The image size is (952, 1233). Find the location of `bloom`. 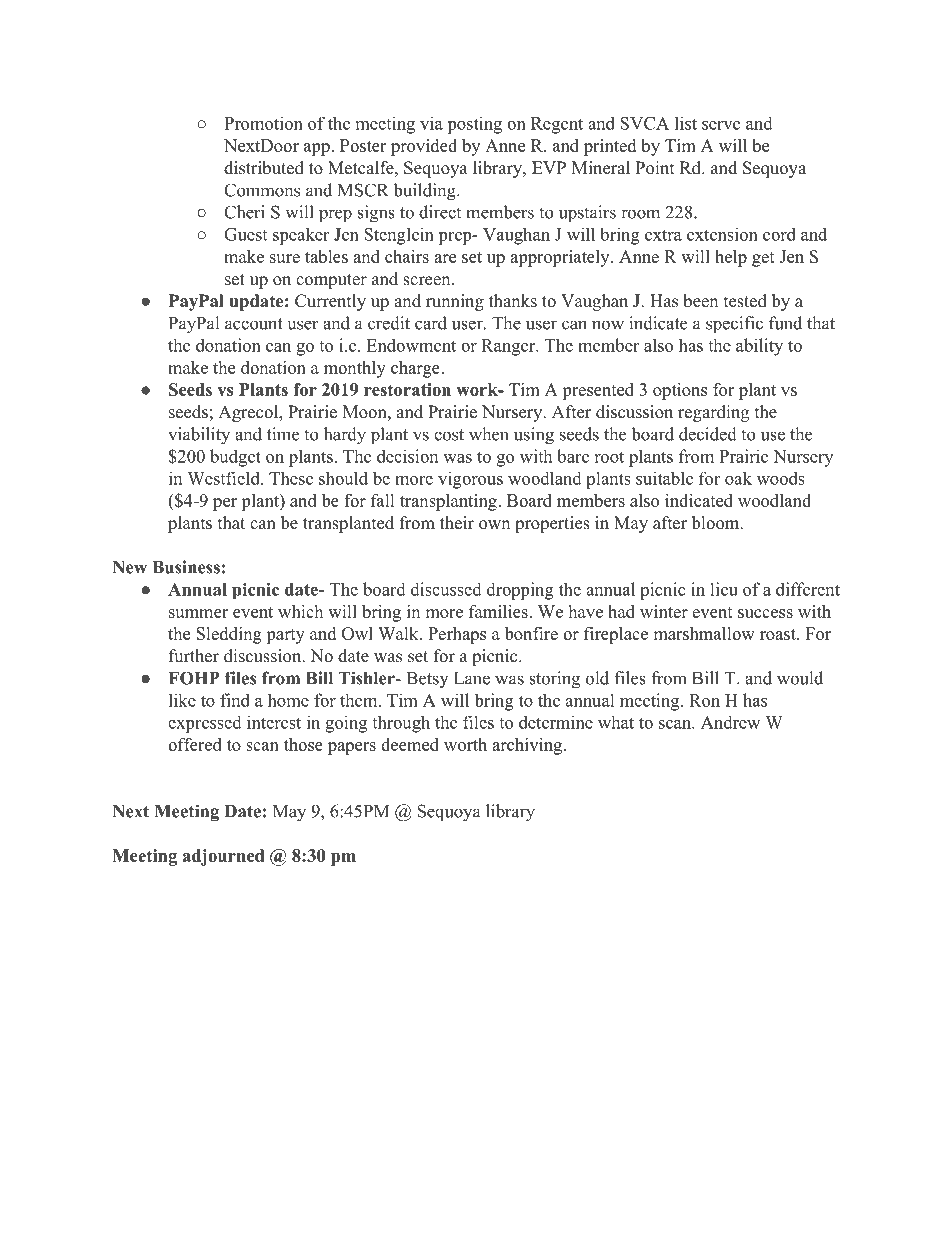

bloom is located at coordinates (716, 523).
